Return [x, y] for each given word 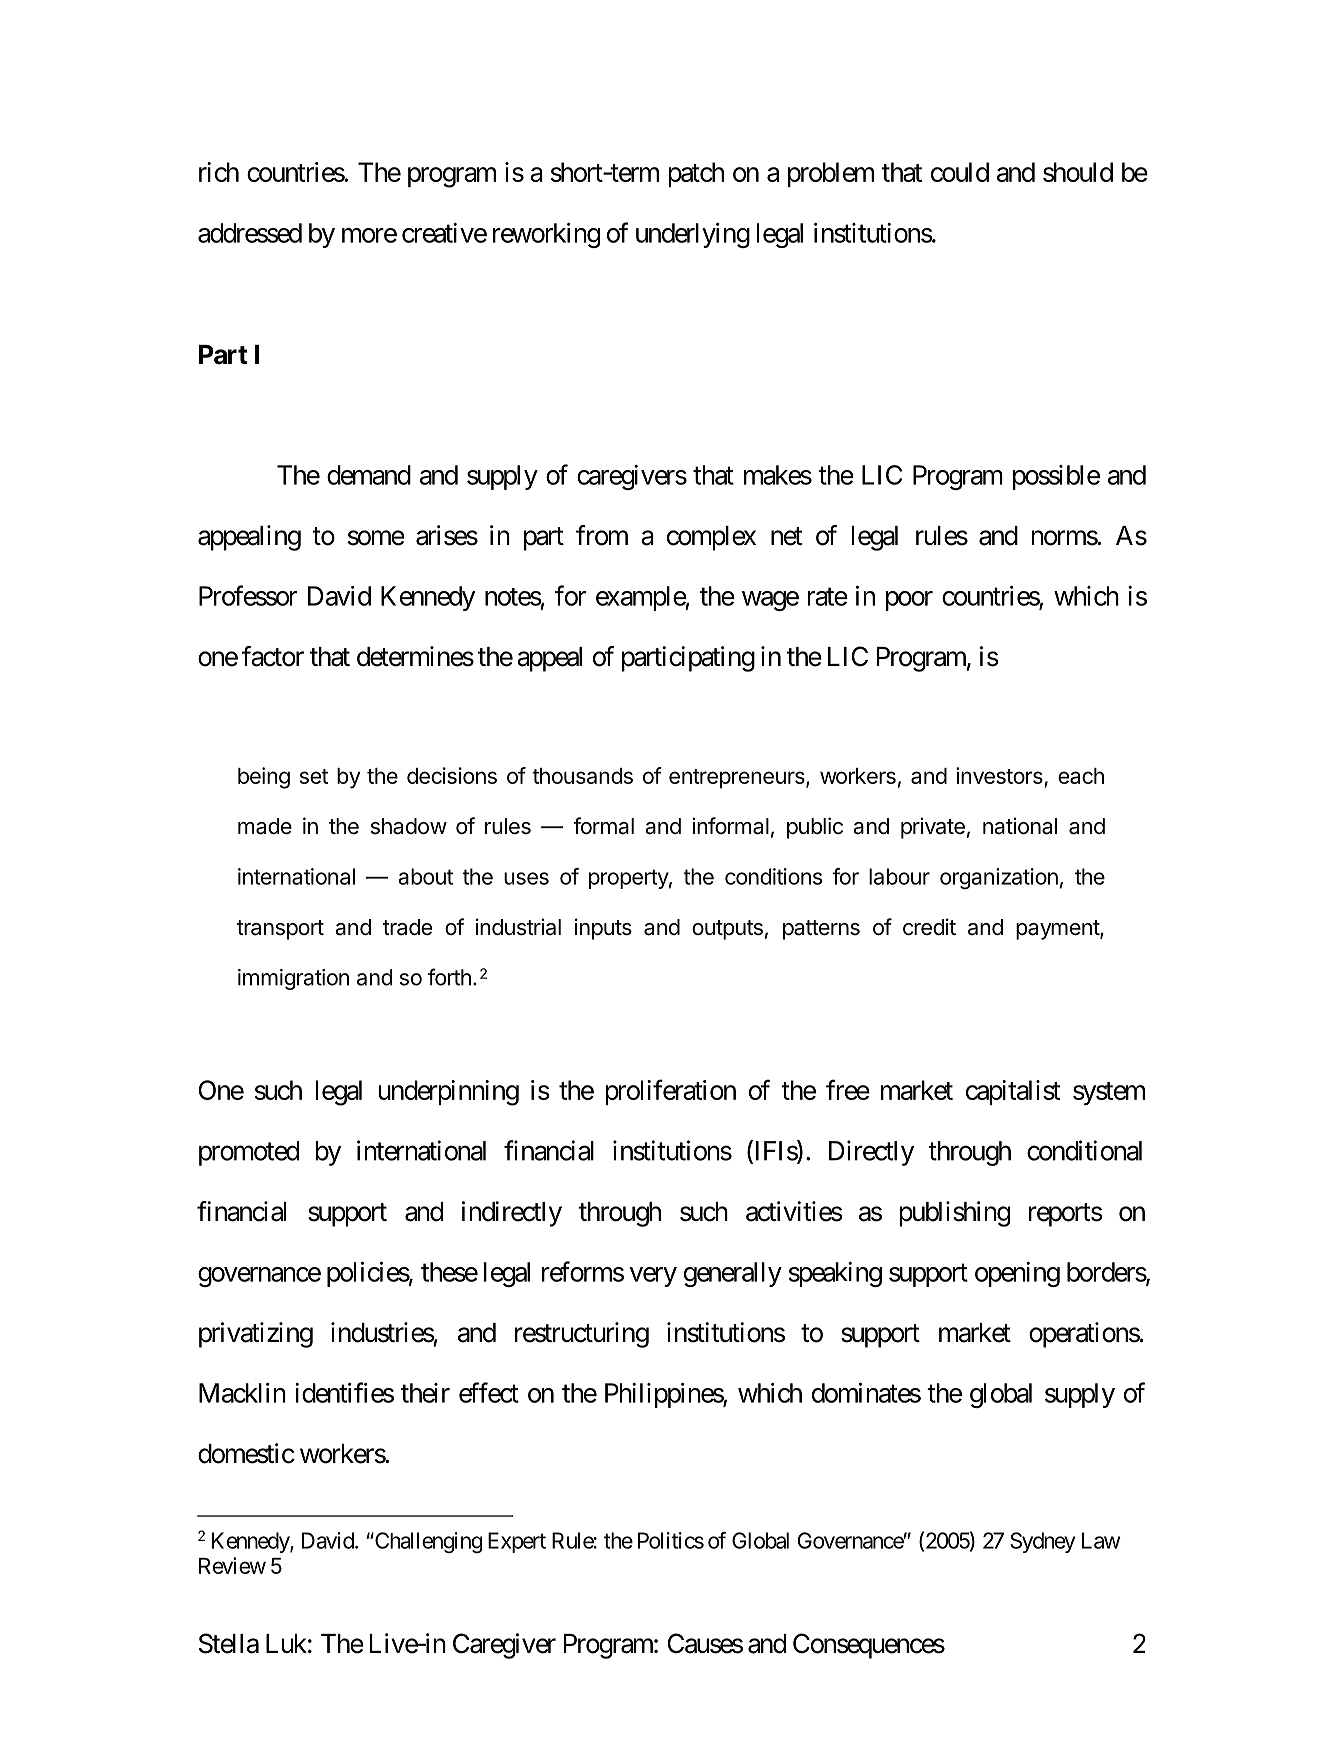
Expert [517, 1542]
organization [999, 878]
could [960, 172]
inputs [603, 929]
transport [280, 930]
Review [232, 1565]
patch [696, 174]
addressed [250, 233]
